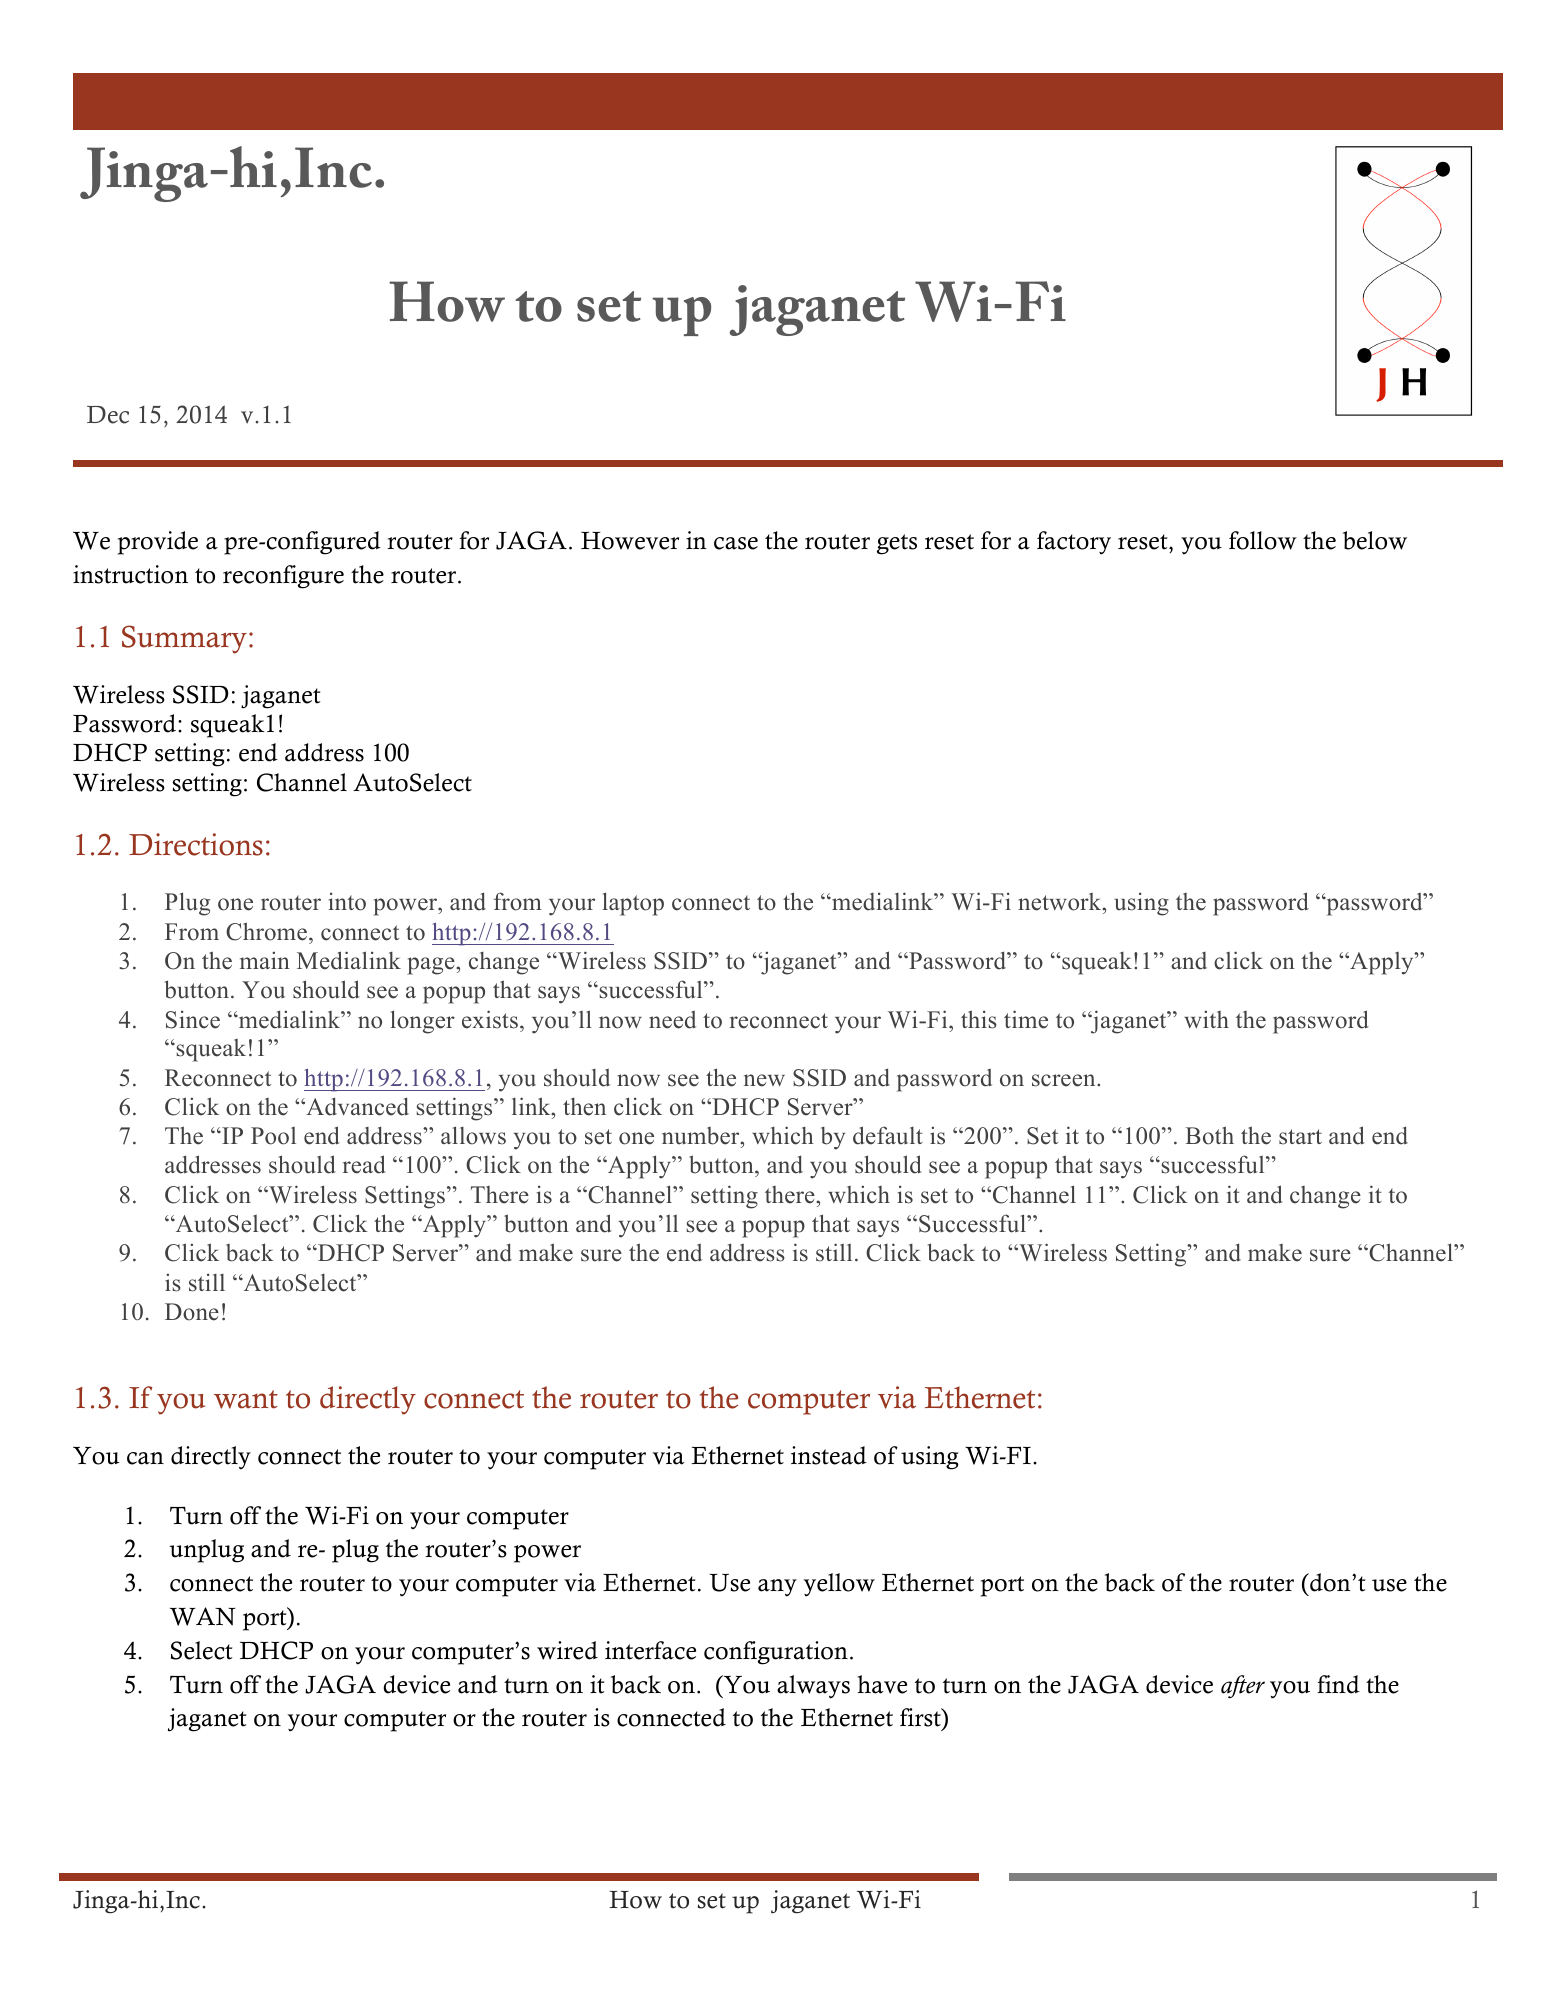 Image resolution: width=1556 pixels, height=2014 pixels. Describe the element at coordinates (1206, 1019) in the page. I see `with` at that location.
